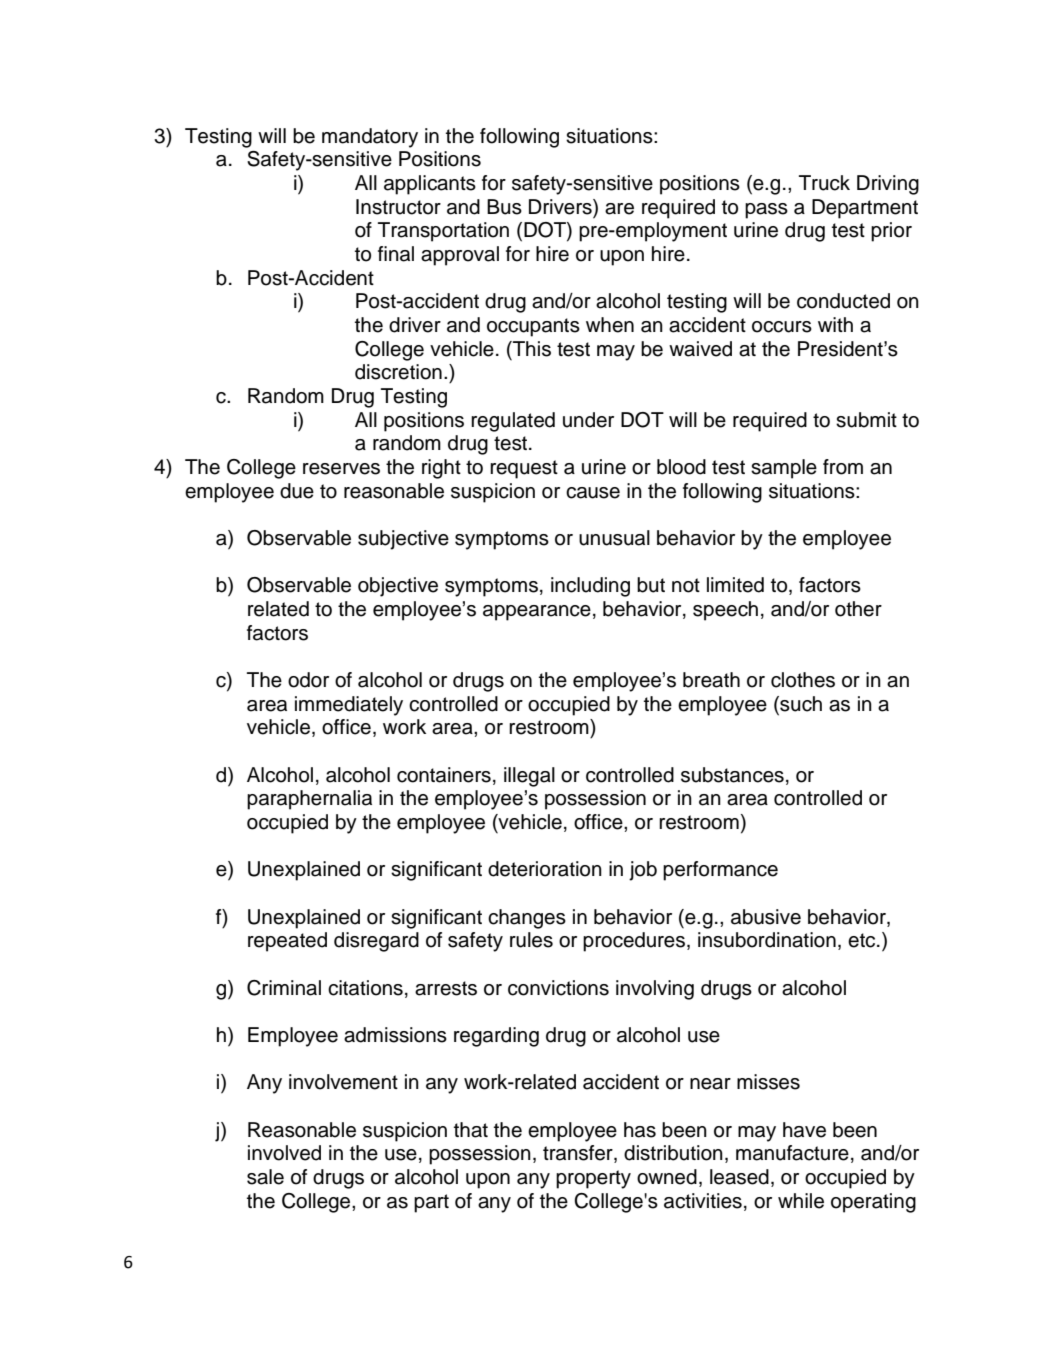  What do you see at coordinates (803, 680) in the screenshot?
I see `clothes` at bounding box center [803, 680].
